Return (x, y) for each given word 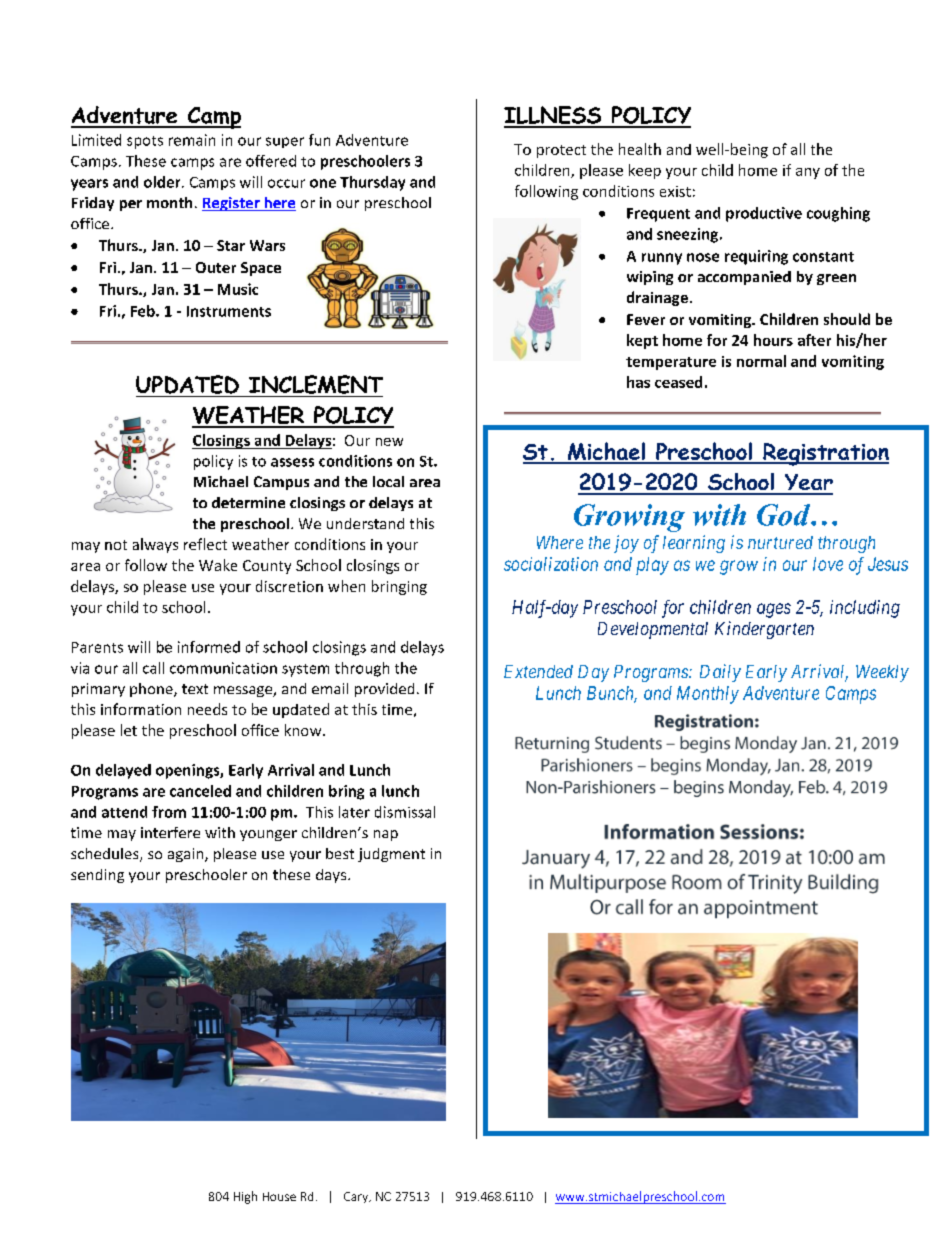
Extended (538, 671)
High (245, 1197)
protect (561, 151)
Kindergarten (764, 630)
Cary (357, 1197)
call (153, 668)
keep (645, 171)
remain (192, 140)
